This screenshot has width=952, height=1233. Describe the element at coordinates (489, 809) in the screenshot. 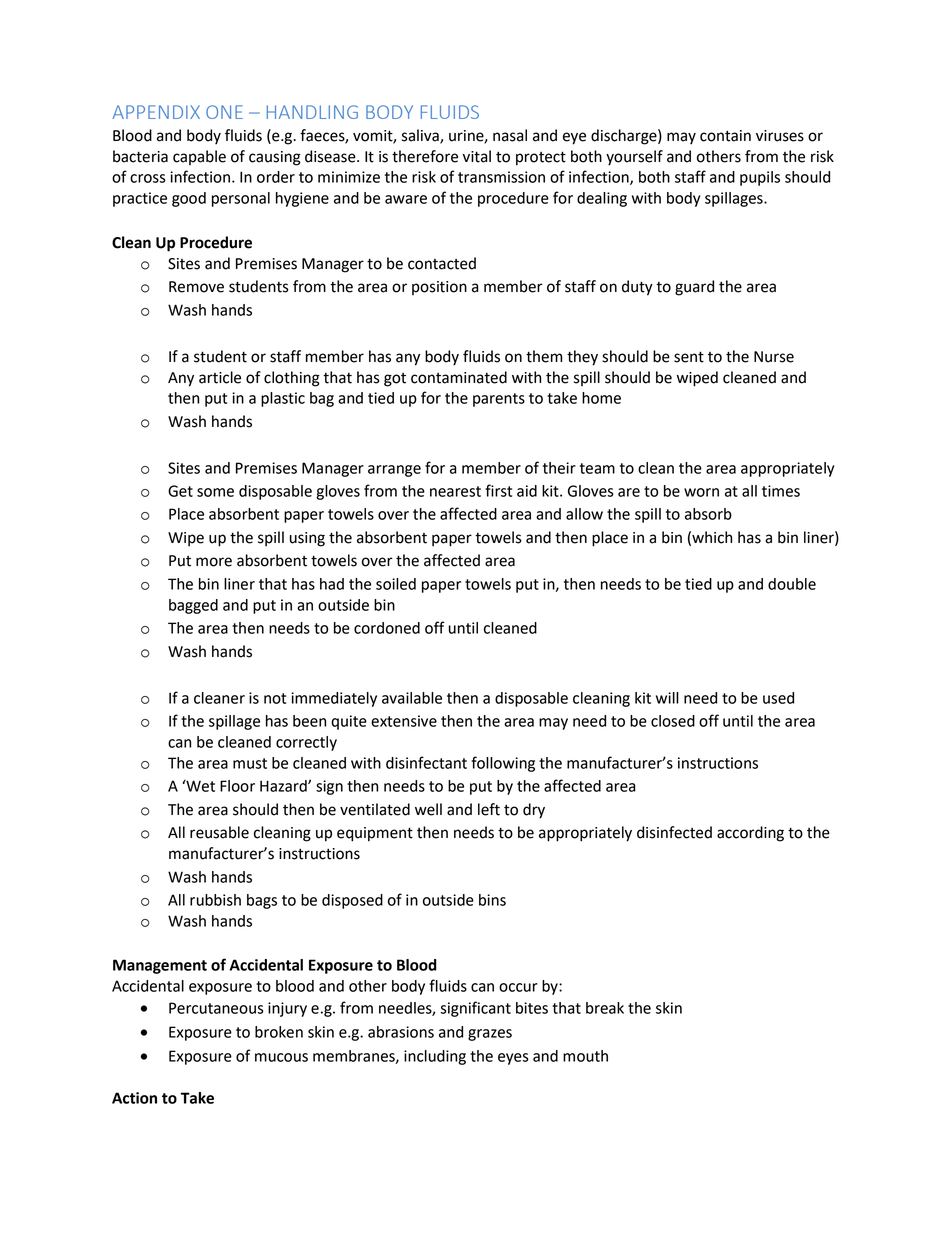

I see `left` at that location.
